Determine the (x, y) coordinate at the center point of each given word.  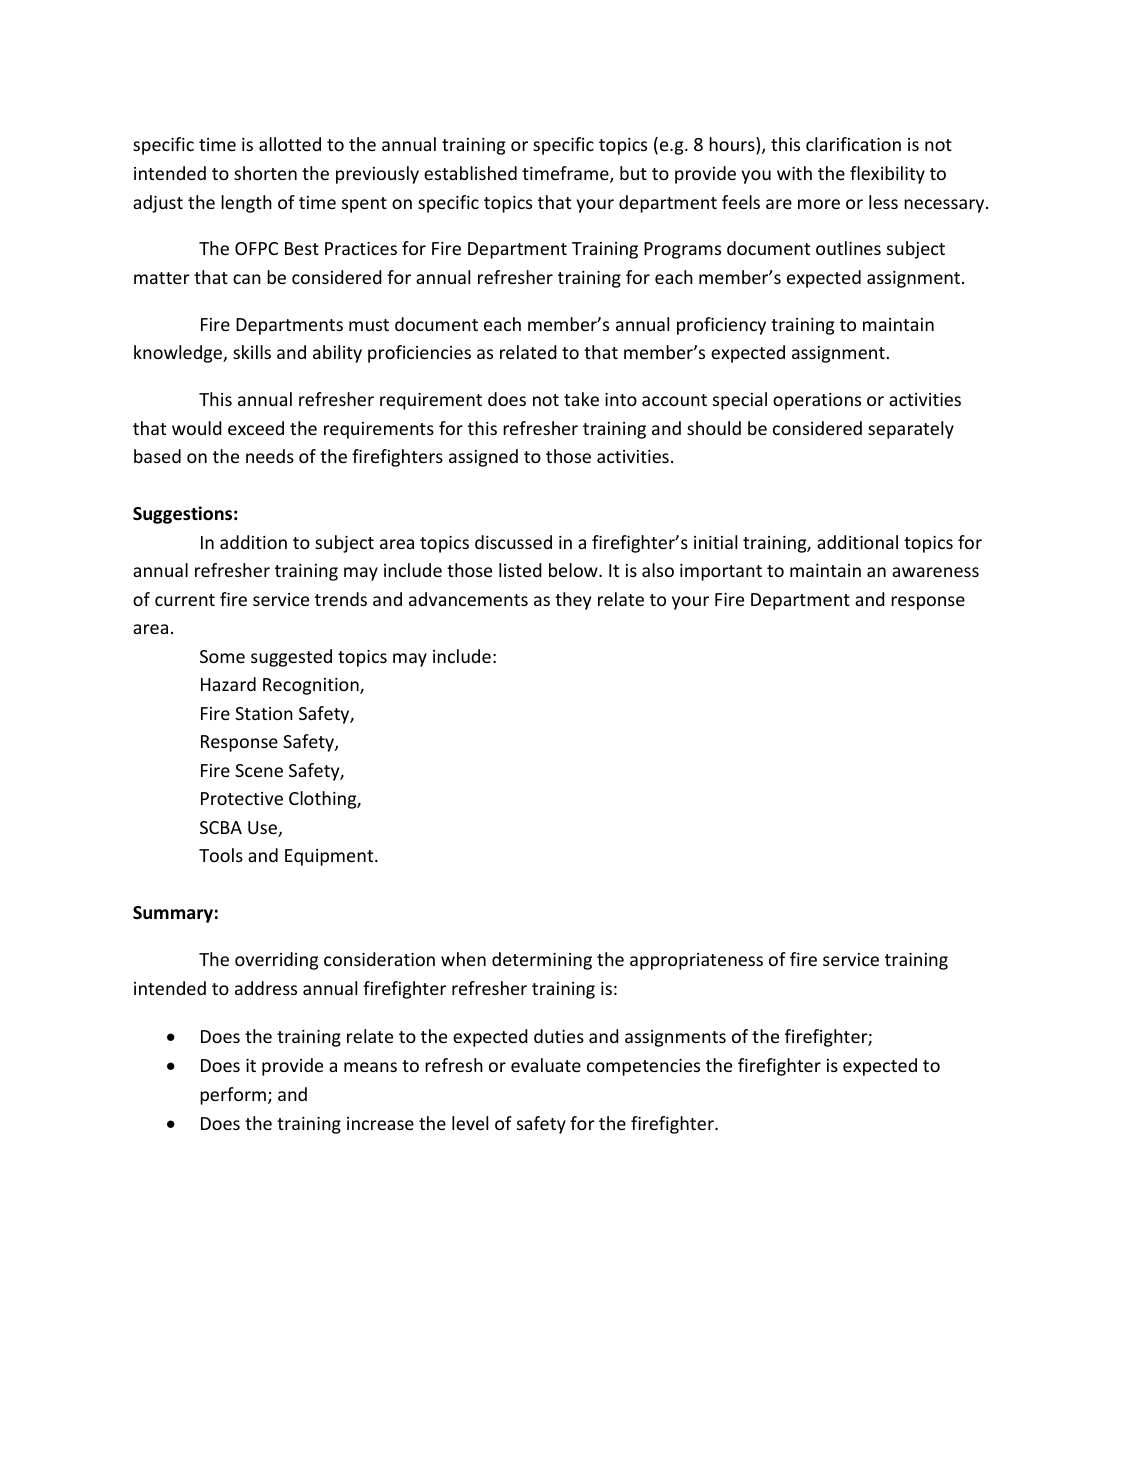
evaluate (546, 1065)
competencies (643, 1067)
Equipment (330, 857)
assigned (483, 458)
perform (233, 1096)
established (470, 173)
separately (911, 430)
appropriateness (696, 961)
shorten (265, 173)
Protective (242, 798)
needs (270, 456)
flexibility (887, 175)
